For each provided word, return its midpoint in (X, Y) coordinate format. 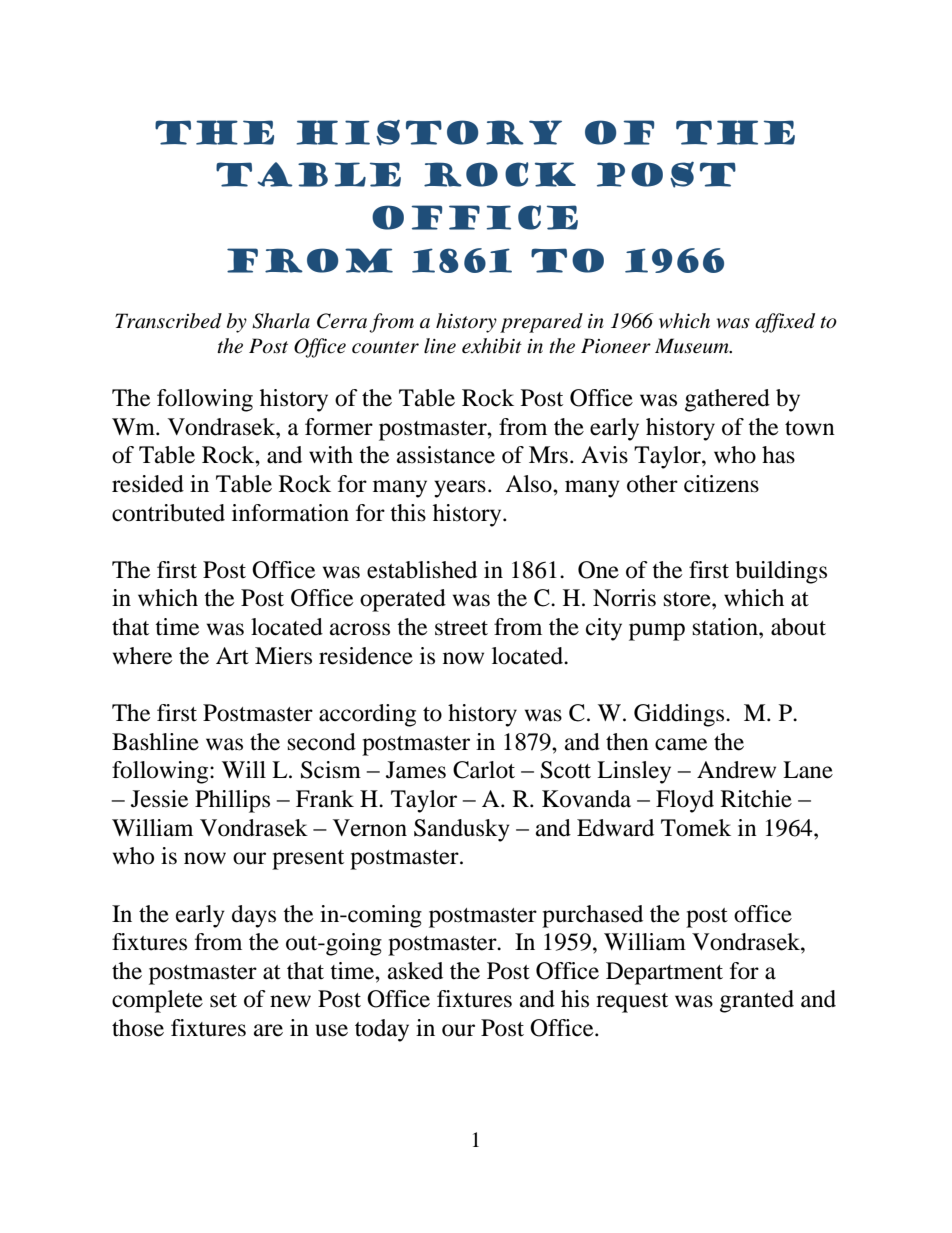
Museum (693, 346)
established (422, 570)
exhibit (492, 346)
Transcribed (168, 321)
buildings (781, 572)
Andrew (736, 770)
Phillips (232, 801)
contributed (168, 513)
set (223, 1000)
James (416, 770)
